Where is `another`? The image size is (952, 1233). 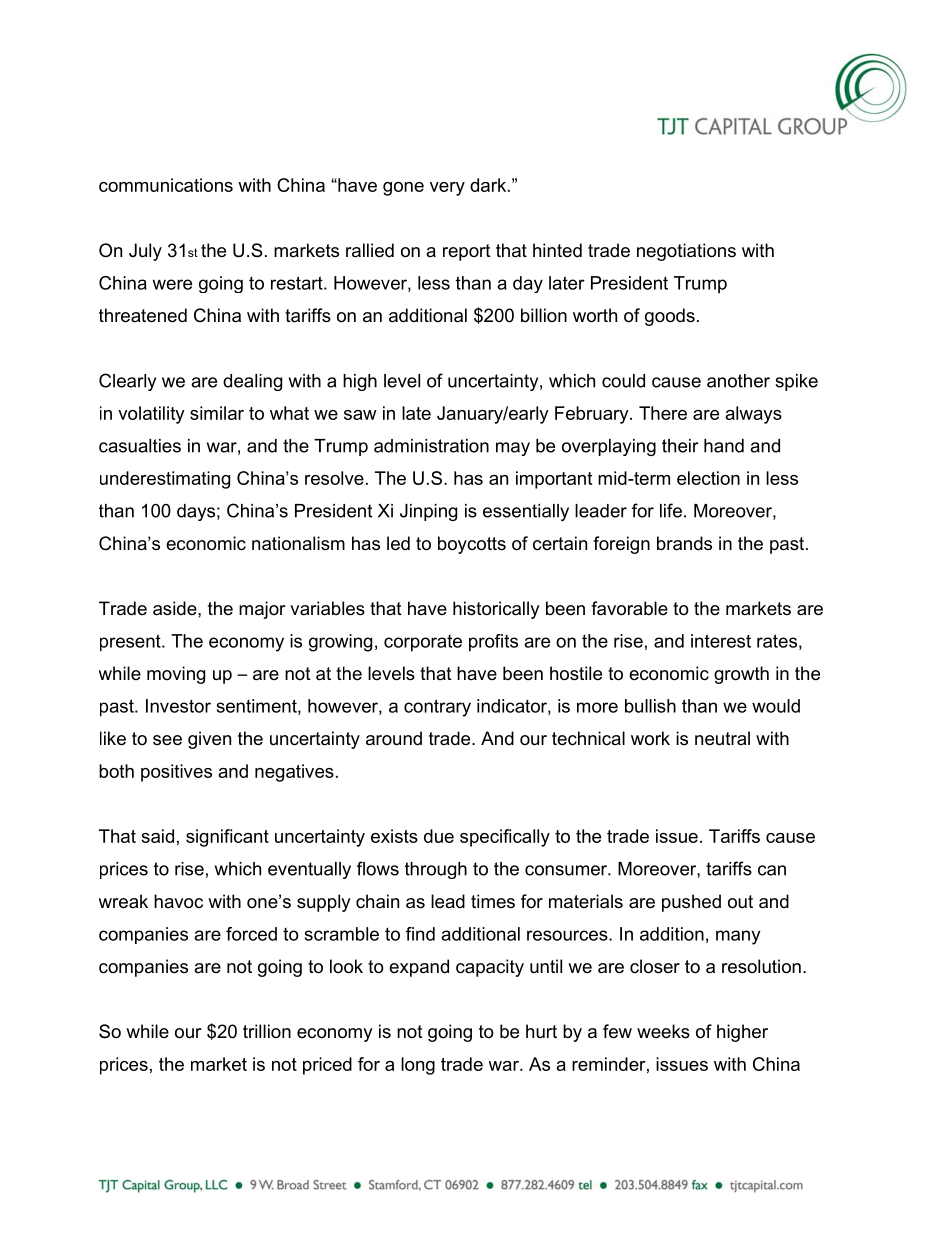
another is located at coordinates (738, 381).
